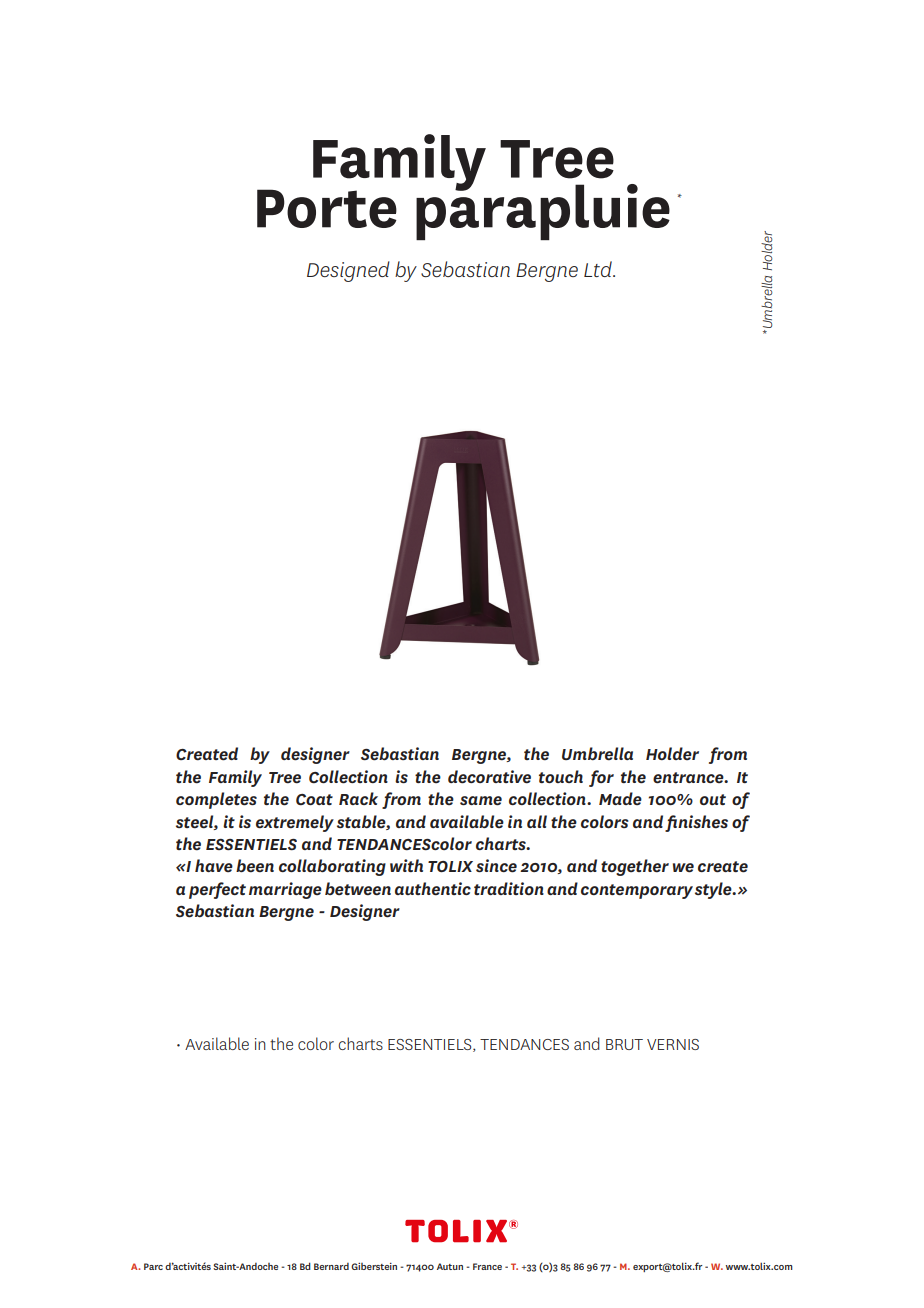 This screenshot has height=1308, width=924. What do you see at coordinates (314, 799) in the screenshot?
I see `Coat` at bounding box center [314, 799].
